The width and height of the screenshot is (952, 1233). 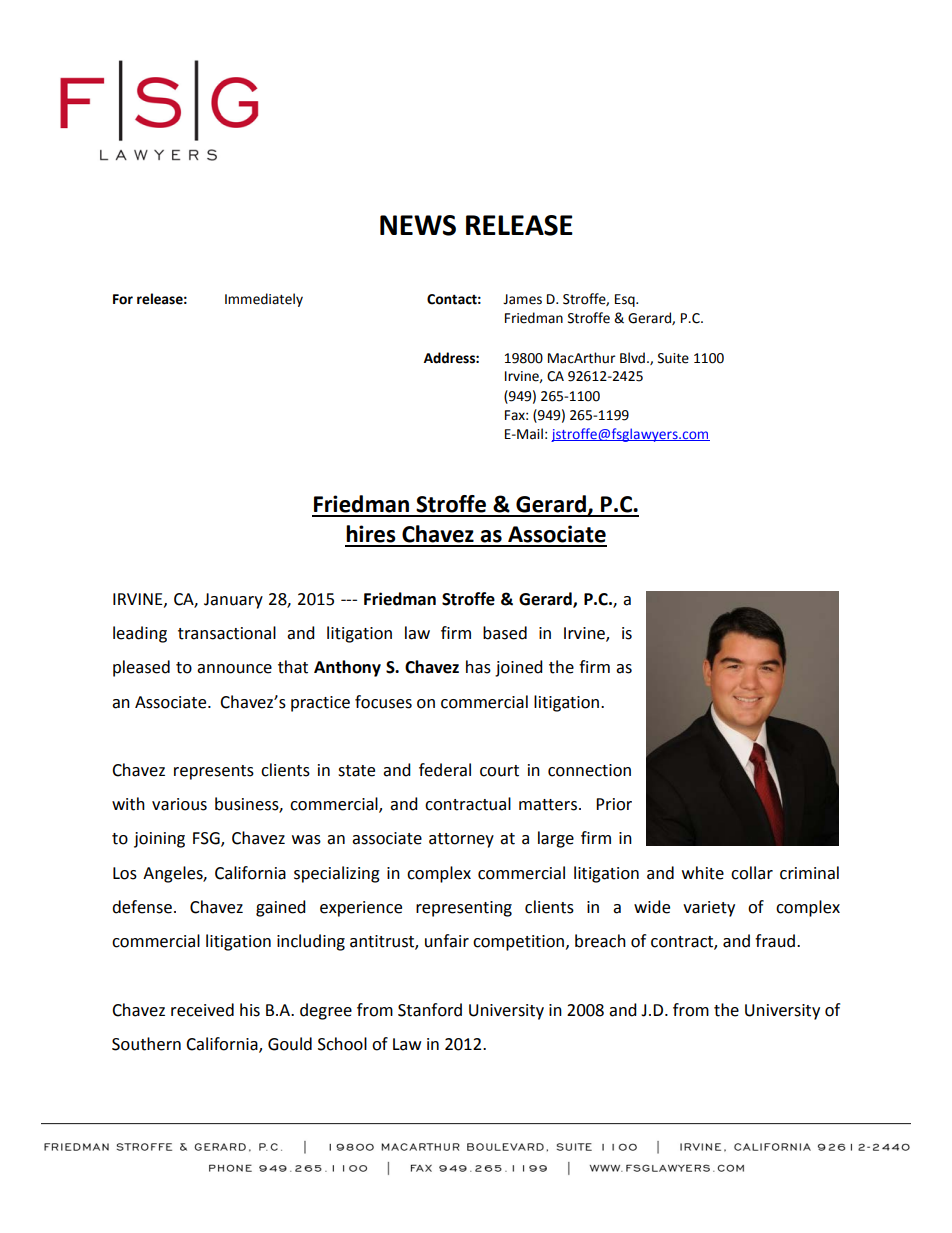 I want to click on Blvd, so click(x=632, y=358).
